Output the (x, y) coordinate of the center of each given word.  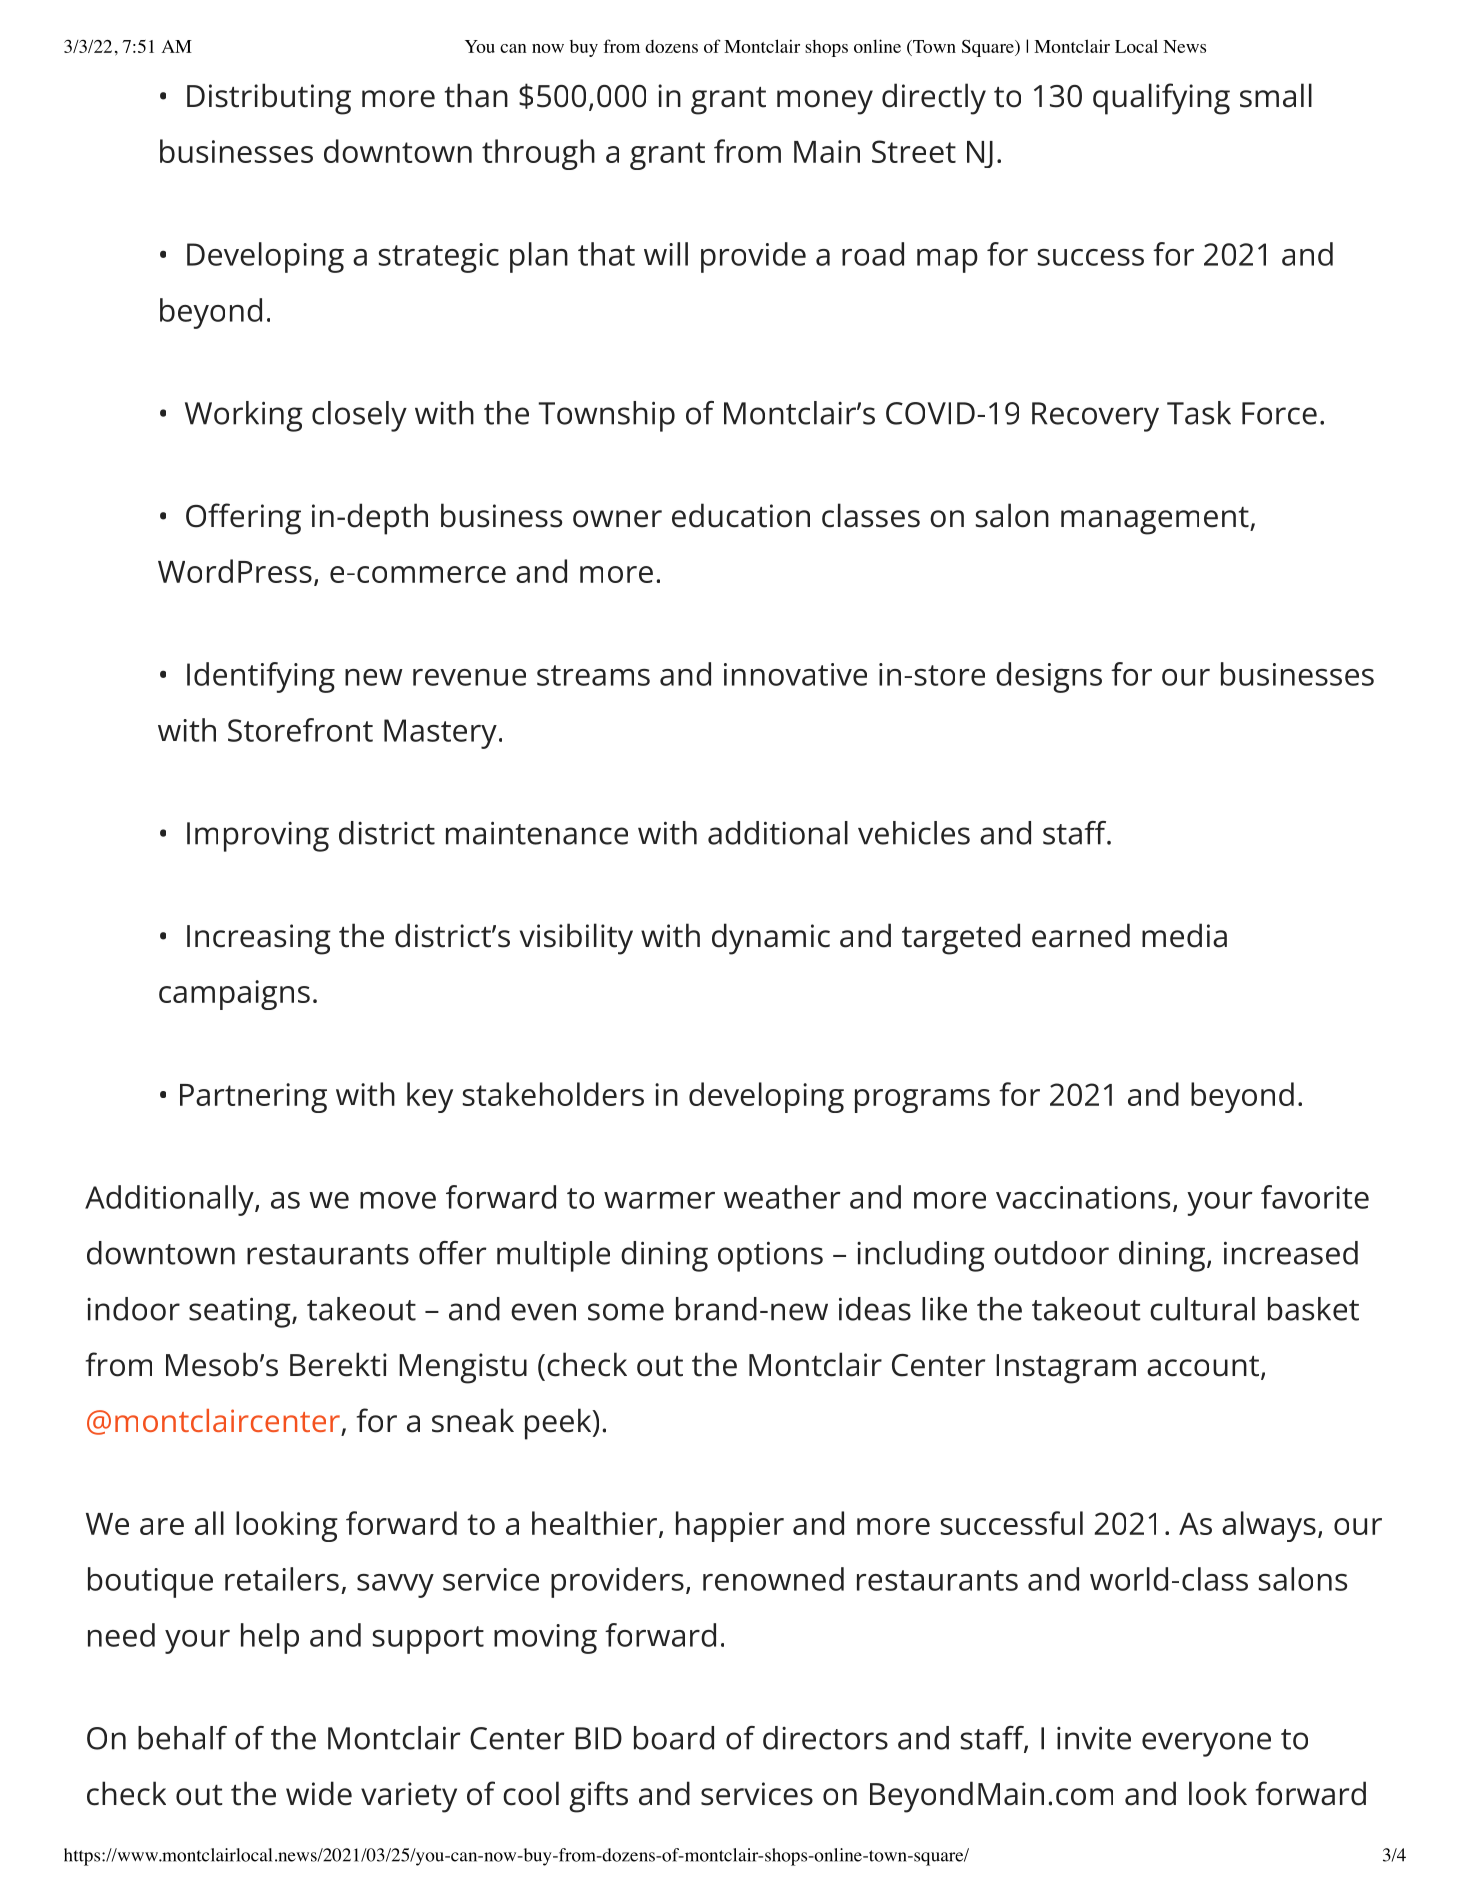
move (398, 1200)
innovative (795, 674)
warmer (659, 1200)
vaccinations (1083, 1197)
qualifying (1161, 99)
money (825, 102)
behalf (182, 1738)
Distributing (269, 99)
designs (1049, 677)
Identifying (261, 677)
